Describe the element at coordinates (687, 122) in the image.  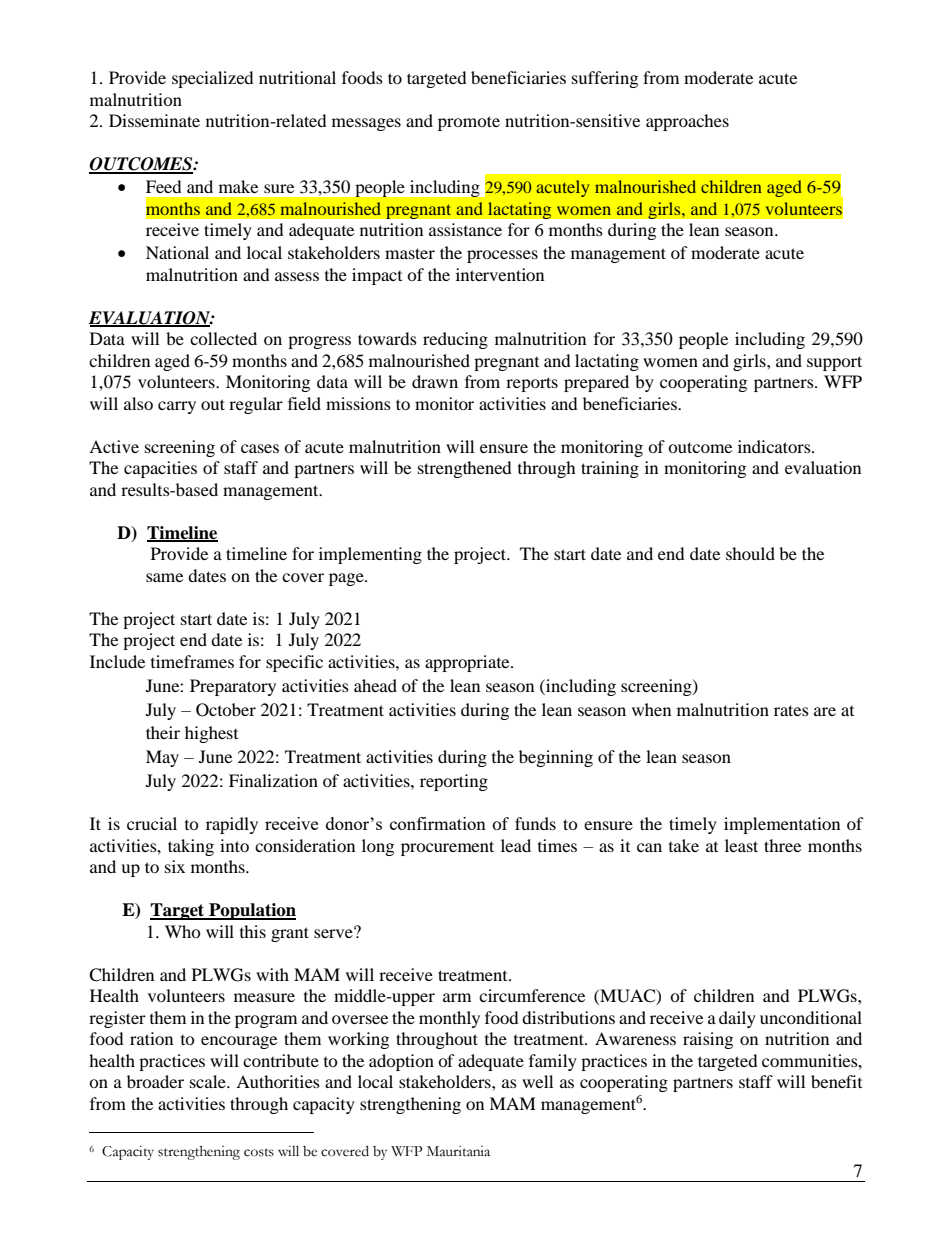
I see `approaches` at that location.
